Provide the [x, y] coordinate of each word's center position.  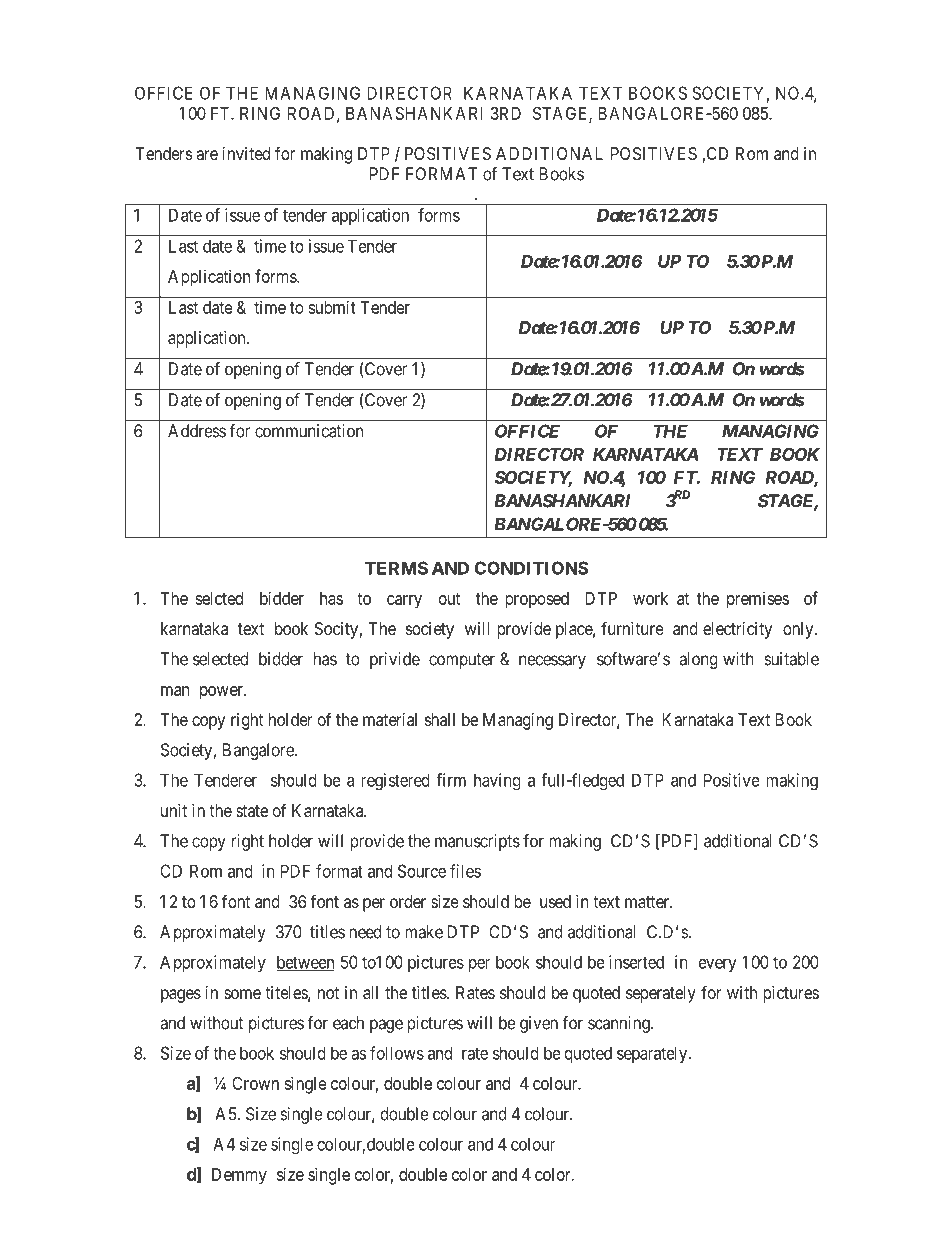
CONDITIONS [531, 568]
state [252, 811]
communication [309, 431]
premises [758, 600]
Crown [255, 1083]
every [717, 965]
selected [220, 659]
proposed [537, 600]
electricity [737, 630]
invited [246, 153]
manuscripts [477, 842]
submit [332, 307]
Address [197, 431]
